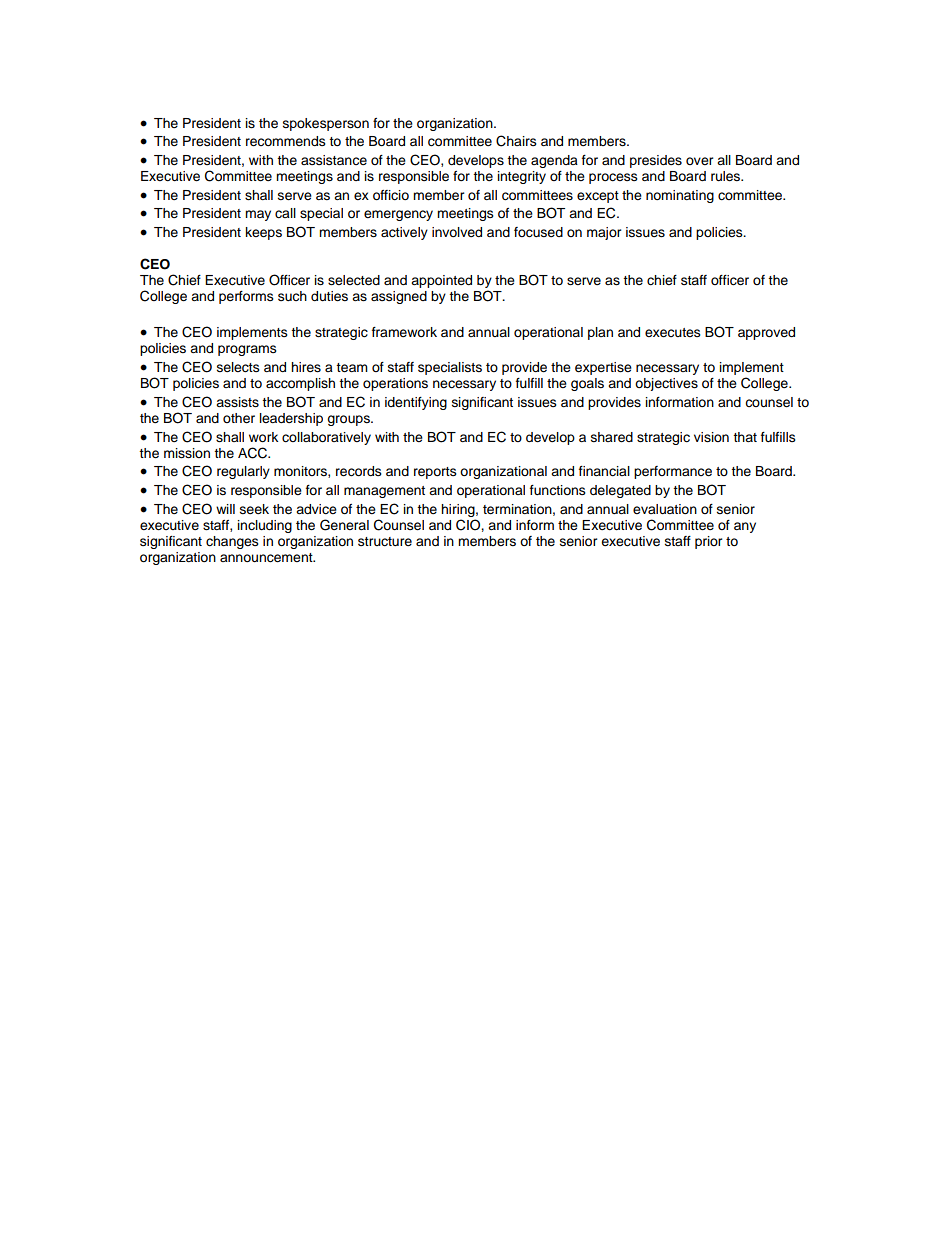 This screenshot has width=952, height=1233. Describe the element at coordinates (666, 384) in the screenshot. I see `objectives` at that location.
